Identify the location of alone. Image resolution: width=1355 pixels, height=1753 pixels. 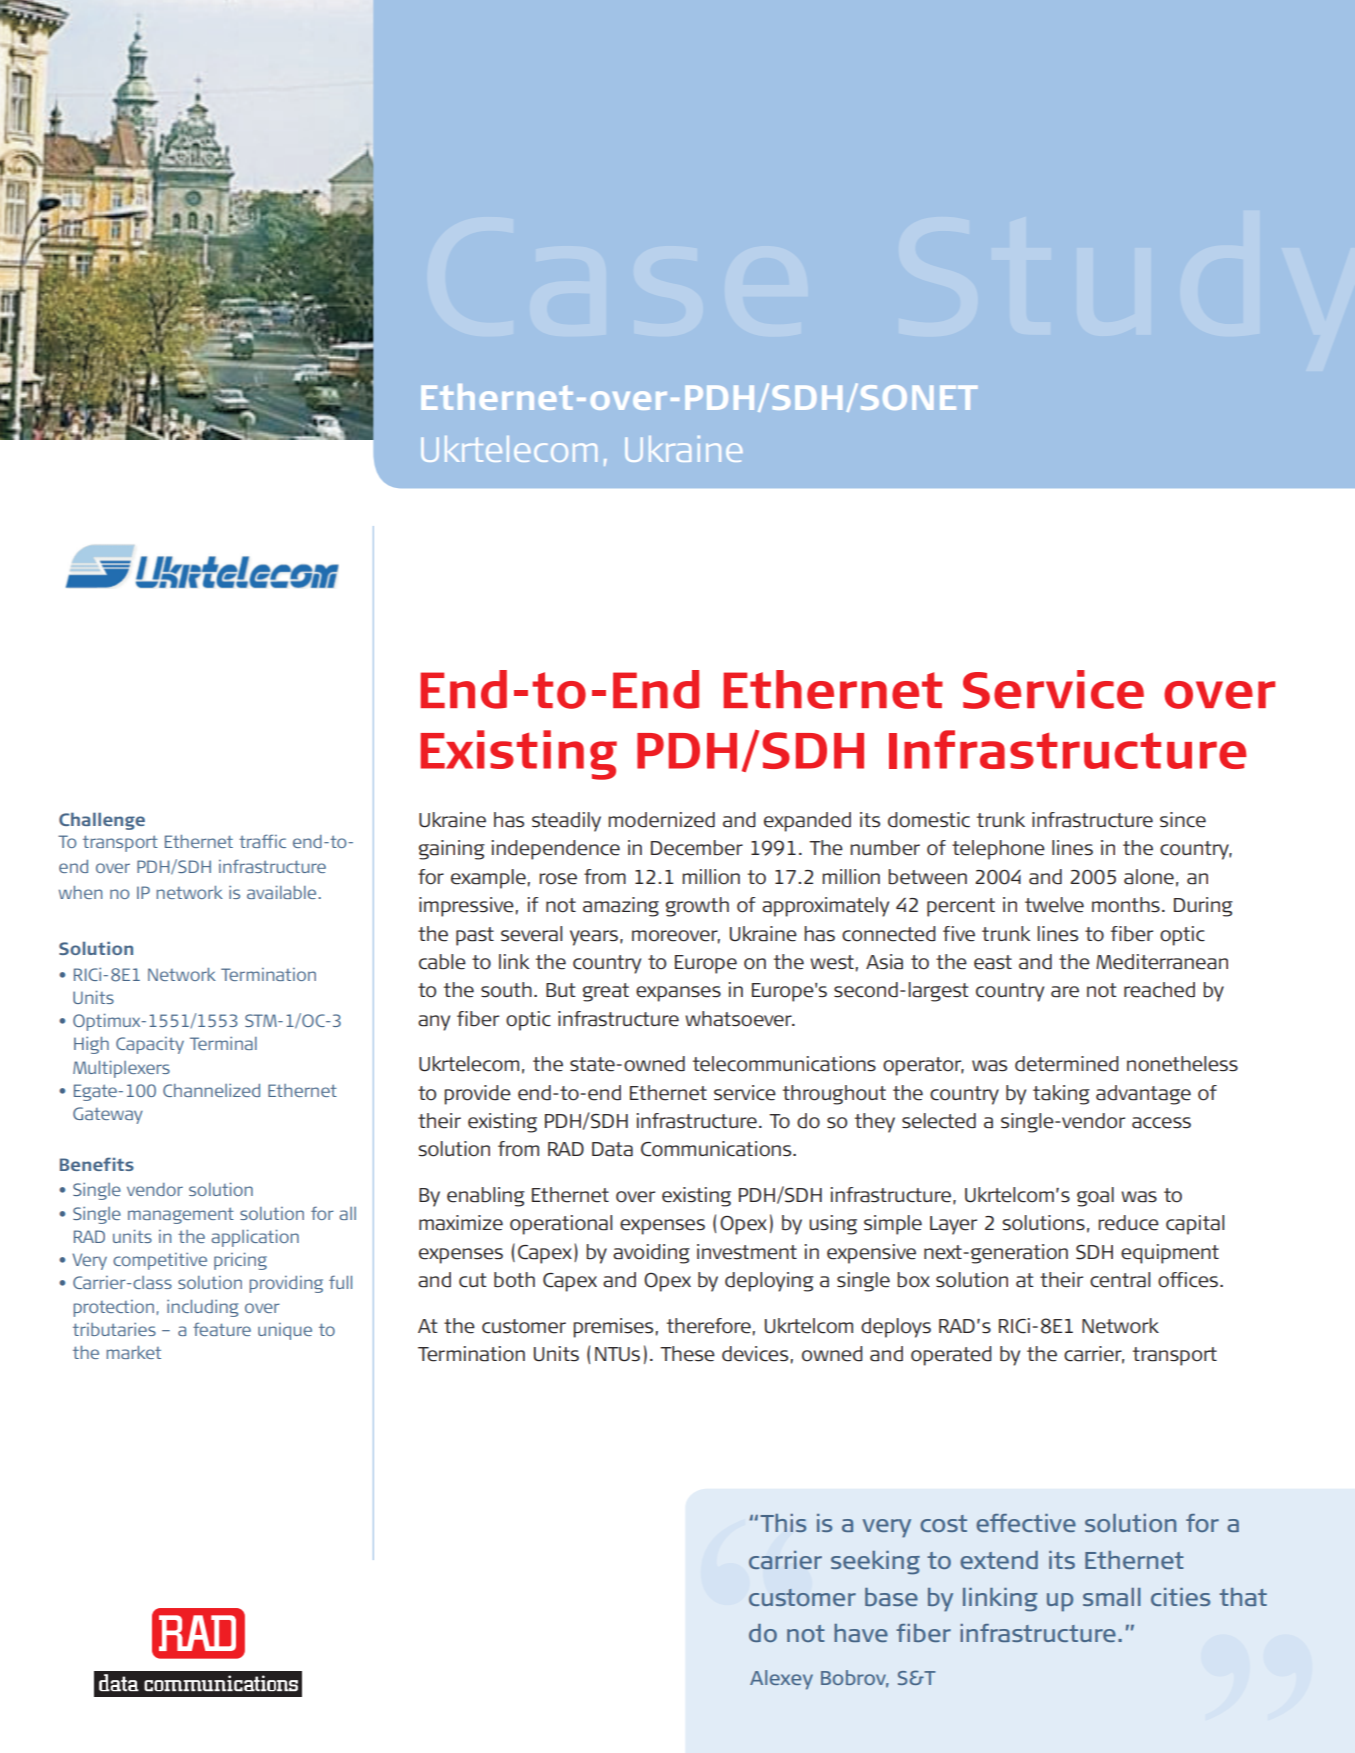
(1149, 877).
